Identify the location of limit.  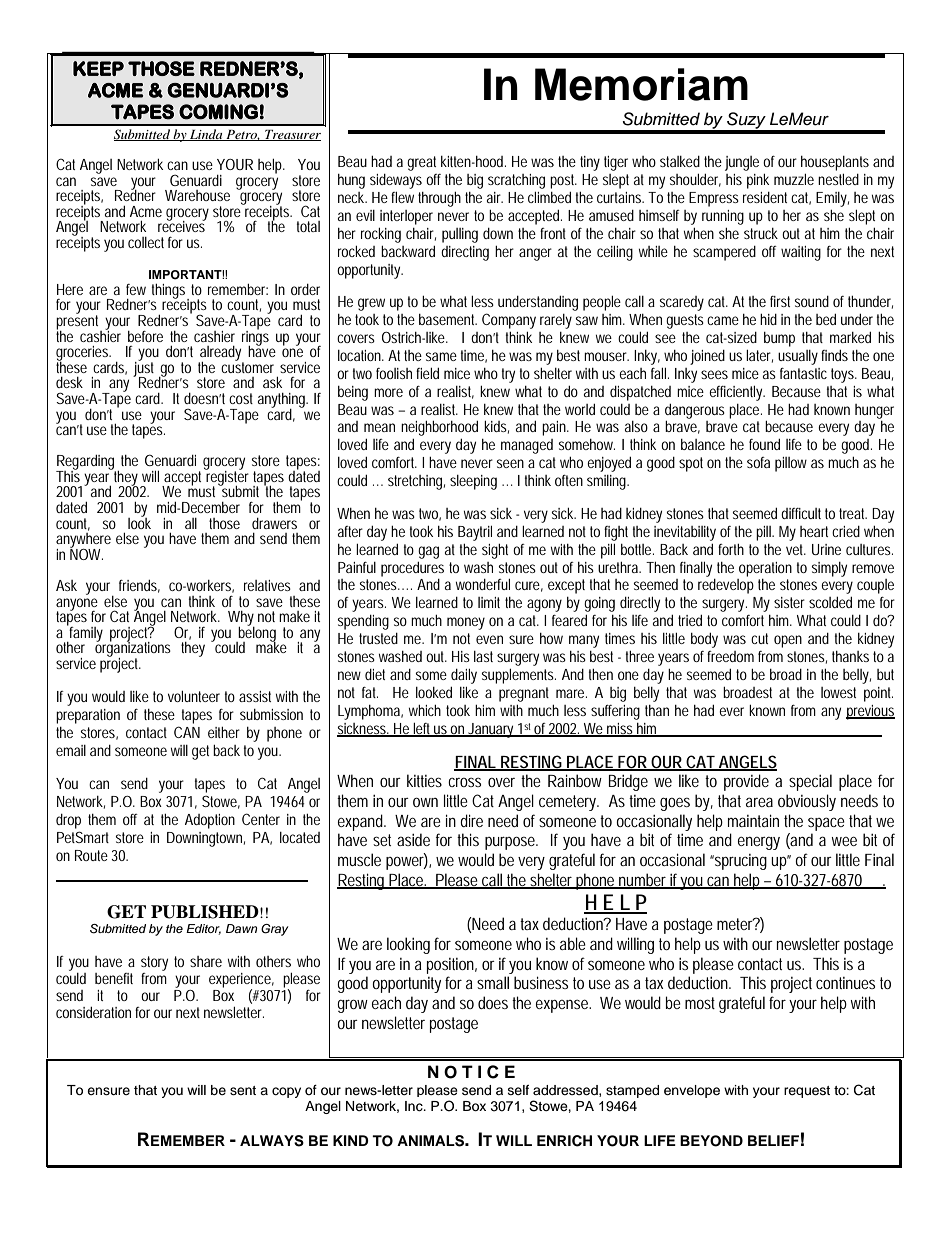
(489, 602).
